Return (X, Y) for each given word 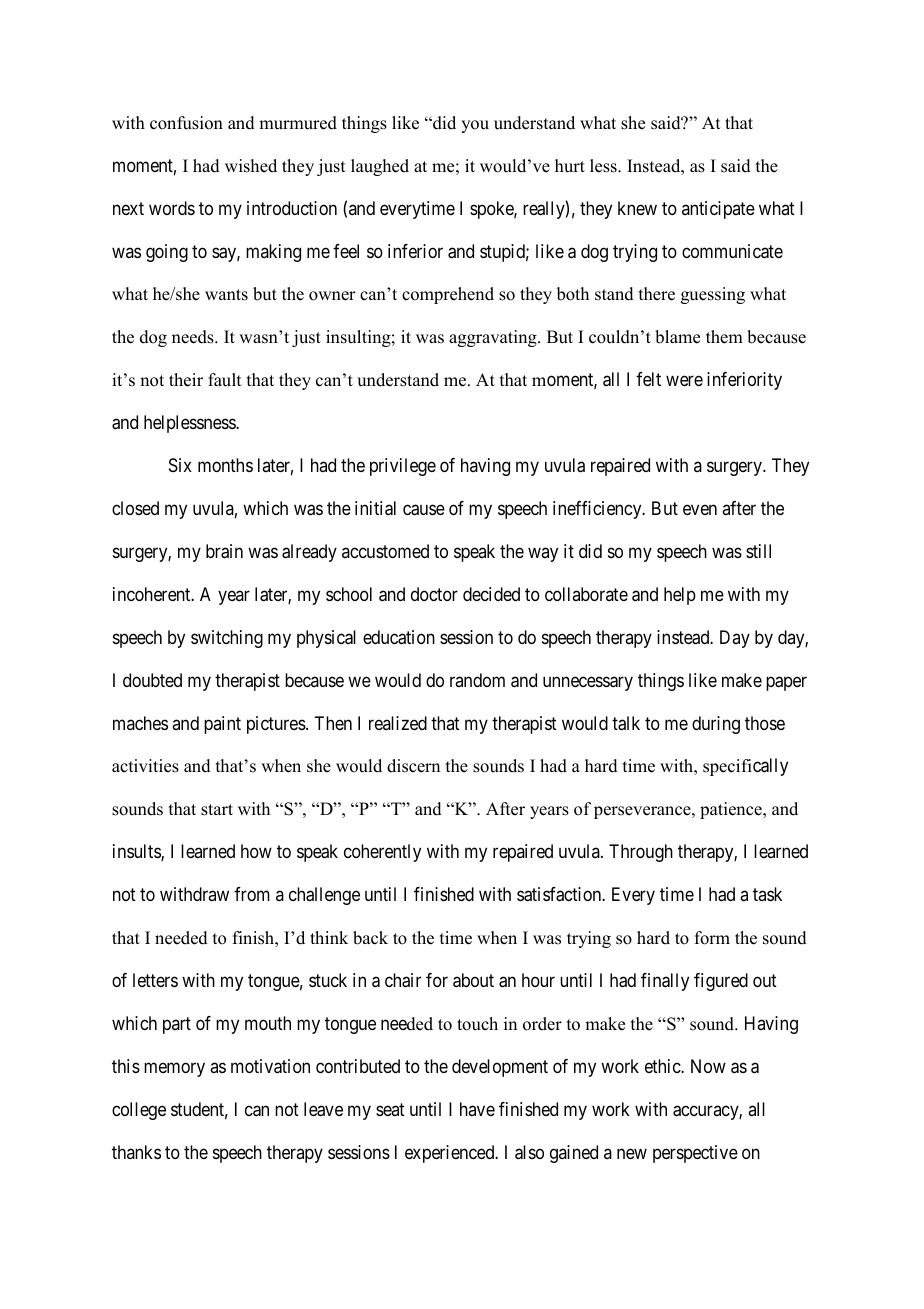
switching (227, 639)
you (475, 126)
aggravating (494, 338)
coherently (382, 853)
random (477, 680)
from (252, 894)
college (139, 1111)
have (477, 1109)
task (767, 894)
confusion (186, 123)
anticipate (718, 210)
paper (786, 683)
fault (224, 380)
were (684, 381)
